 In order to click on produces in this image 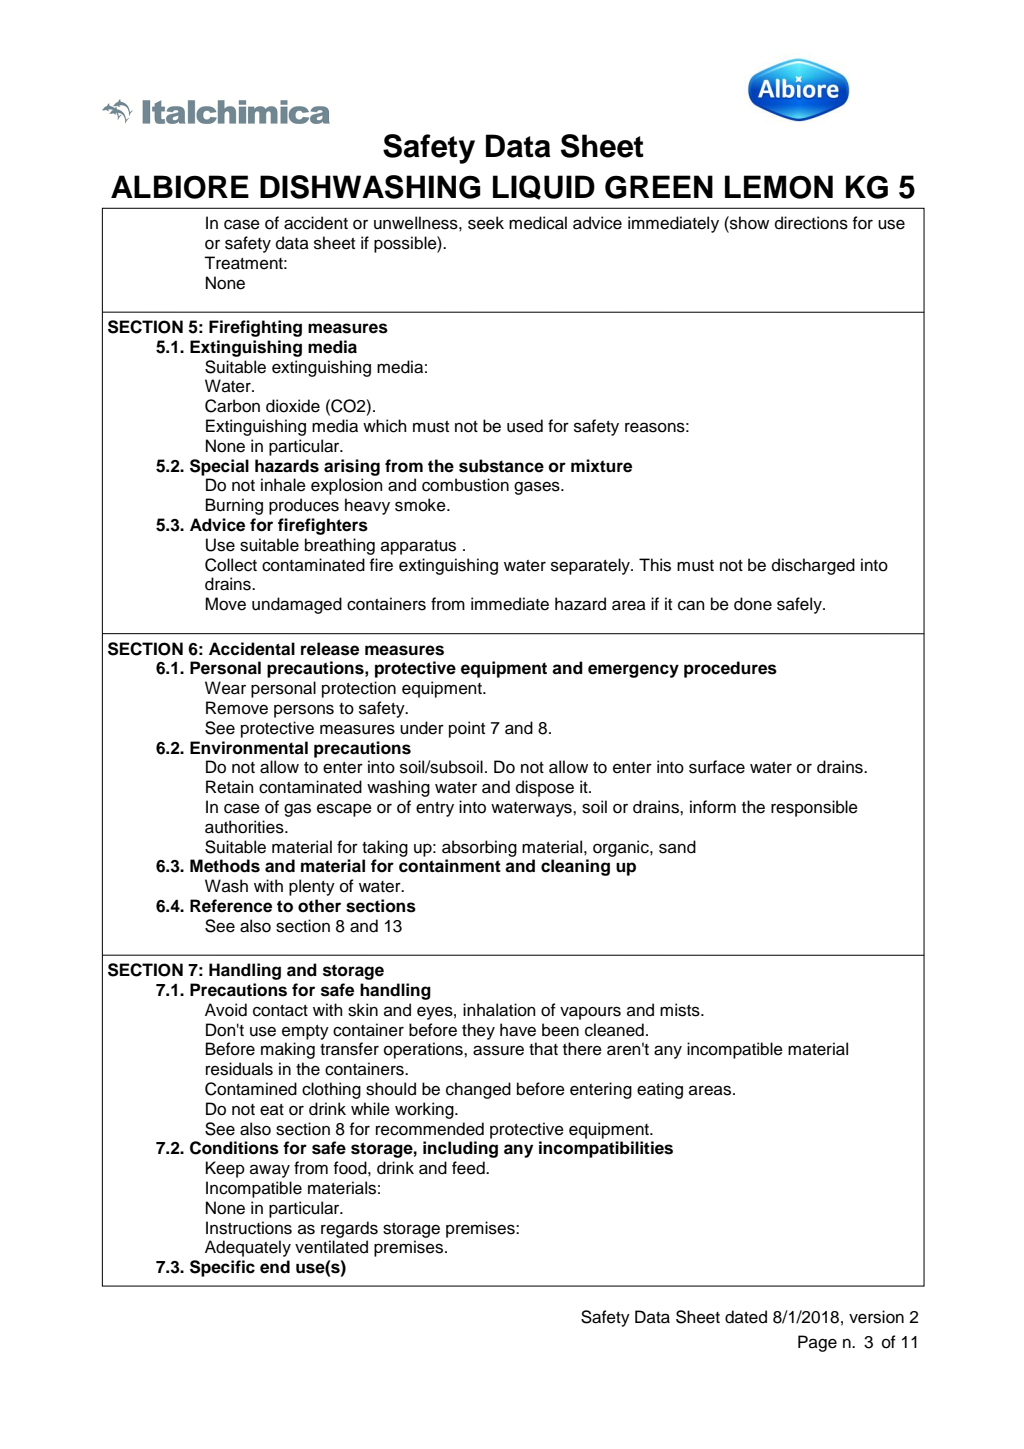, I will do `click(304, 506)`.
